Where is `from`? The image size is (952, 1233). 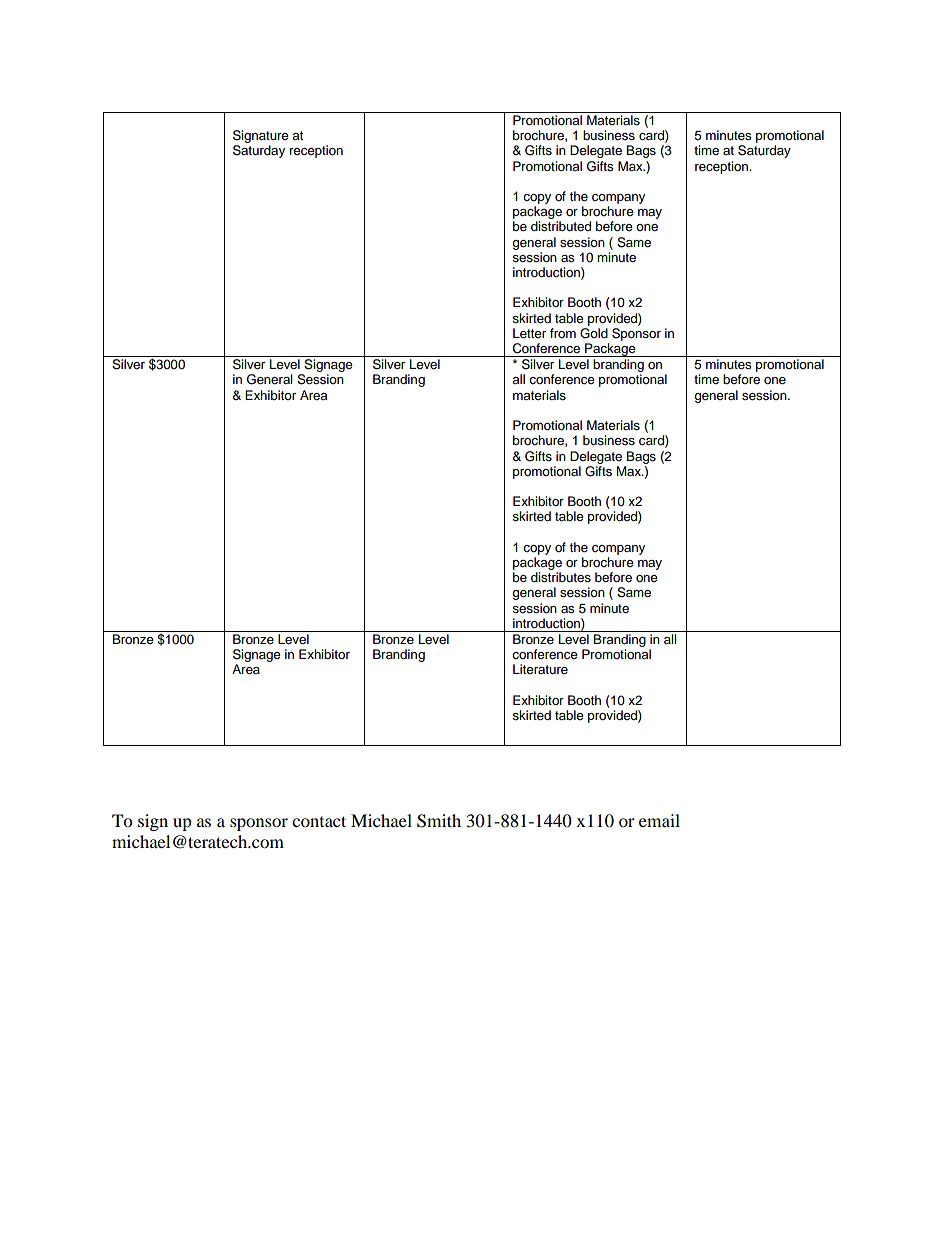 from is located at coordinates (563, 333).
